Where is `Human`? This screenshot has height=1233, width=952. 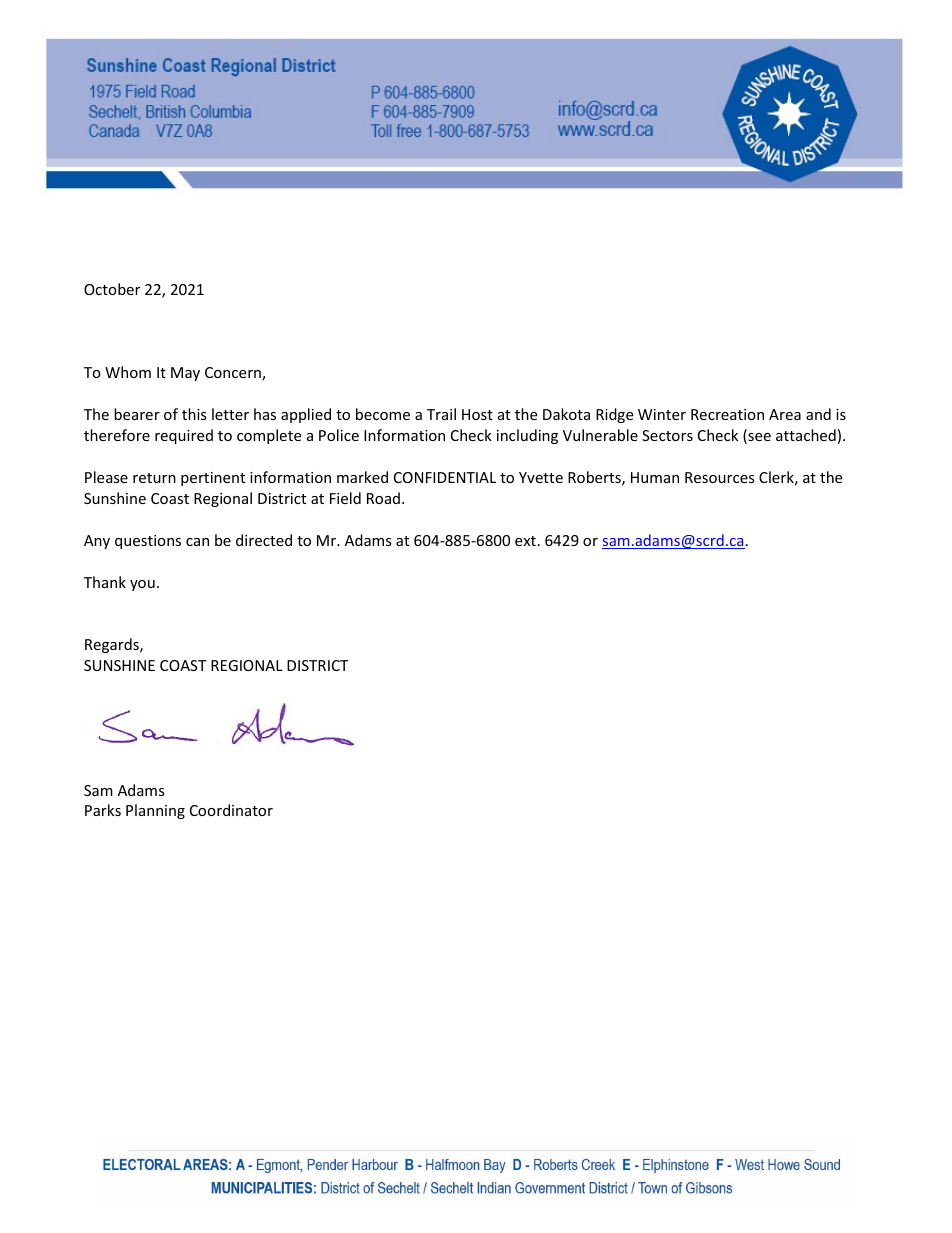 Human is located at coordinates (655, 477).
